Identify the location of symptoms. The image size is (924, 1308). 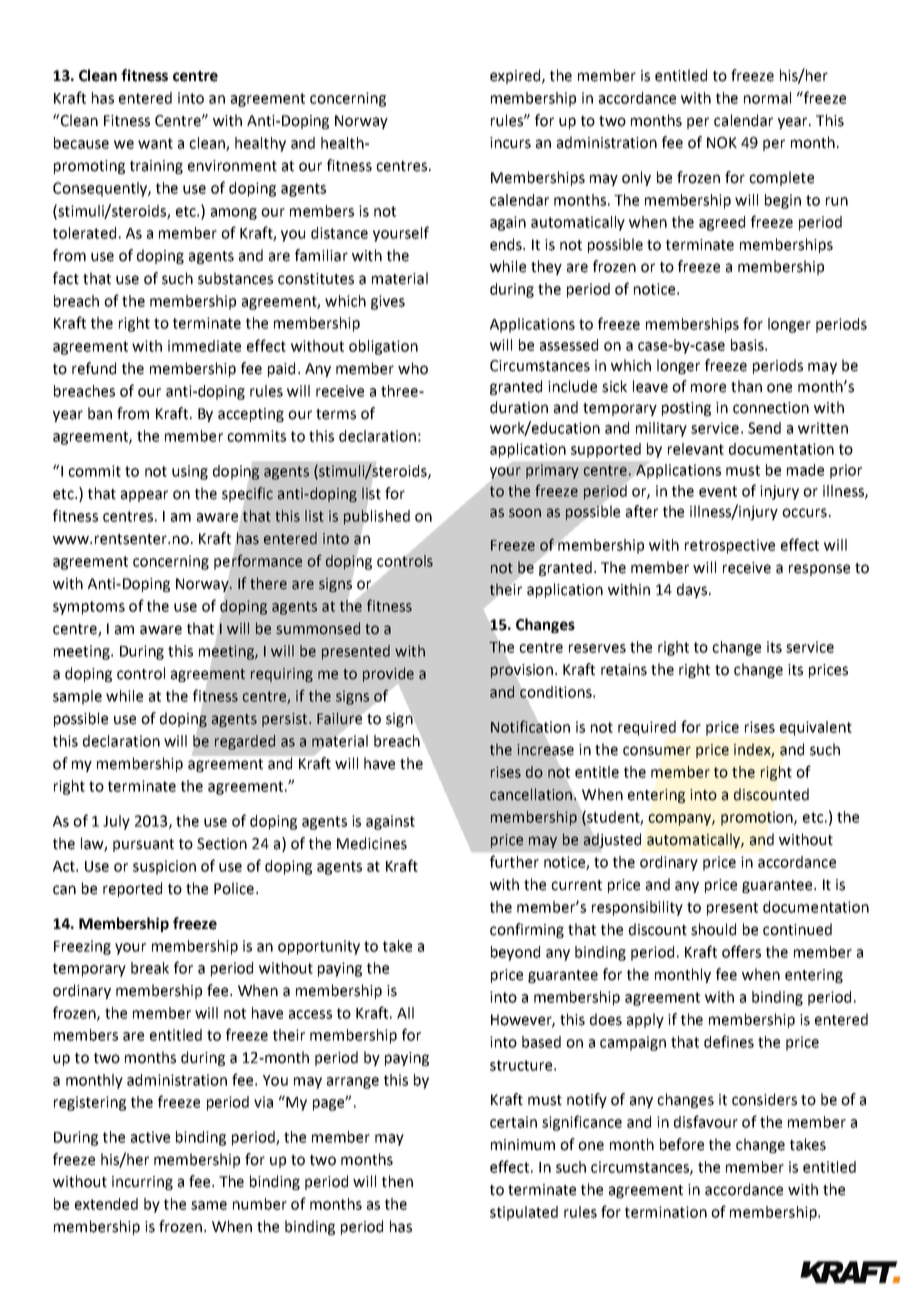
(89, 608).
